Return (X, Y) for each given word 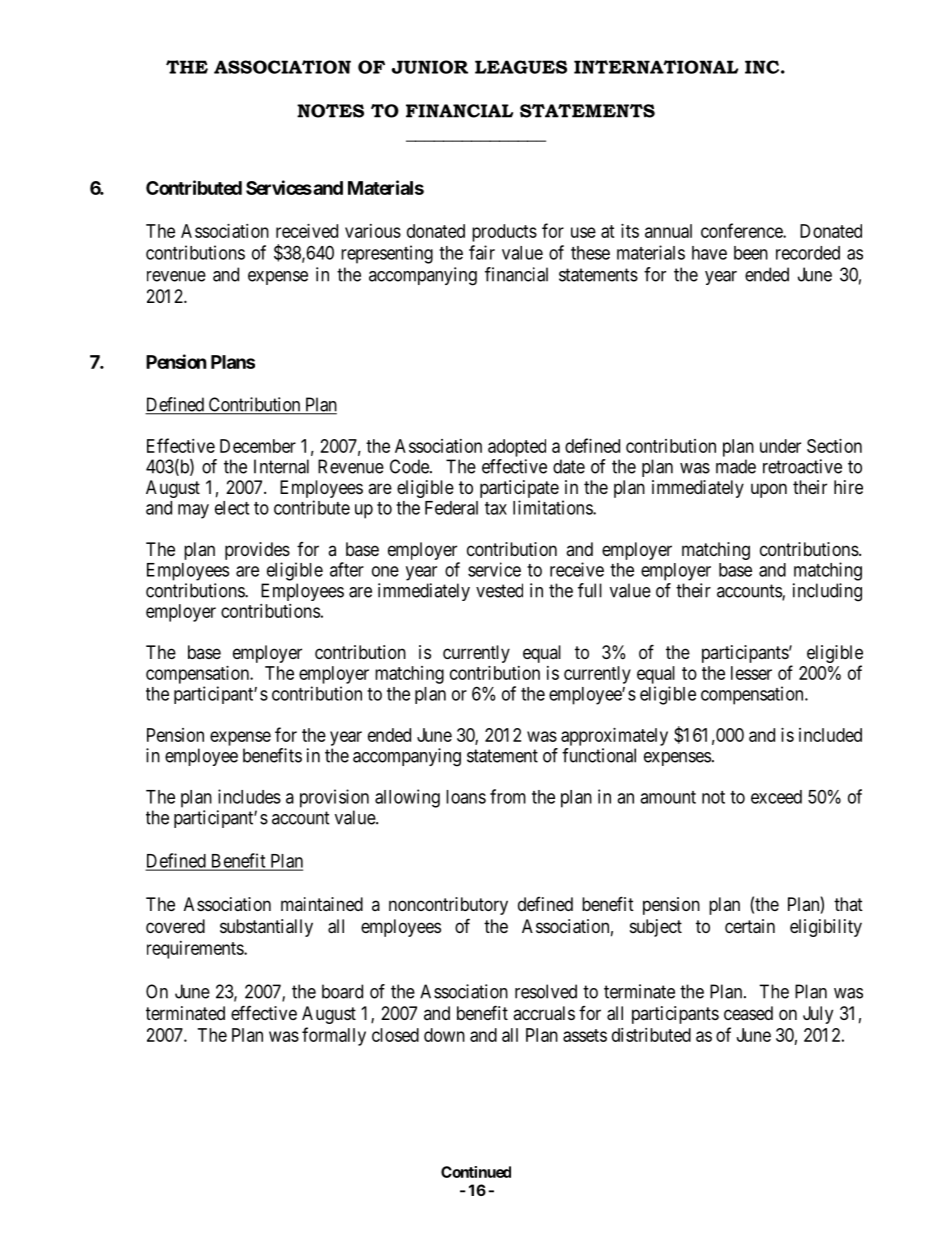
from (508, 796)
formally (334, 1036)
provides (257, 551)
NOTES (330, 111)
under (780, 446)
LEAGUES (521, 67)
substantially (266, 928)
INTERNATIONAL (656, 67)
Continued (476, 1172)
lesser (751, 673)
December (258, 446)
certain (750, 926)
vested (499, 590)
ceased (748, 1013)
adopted (517, 448)
